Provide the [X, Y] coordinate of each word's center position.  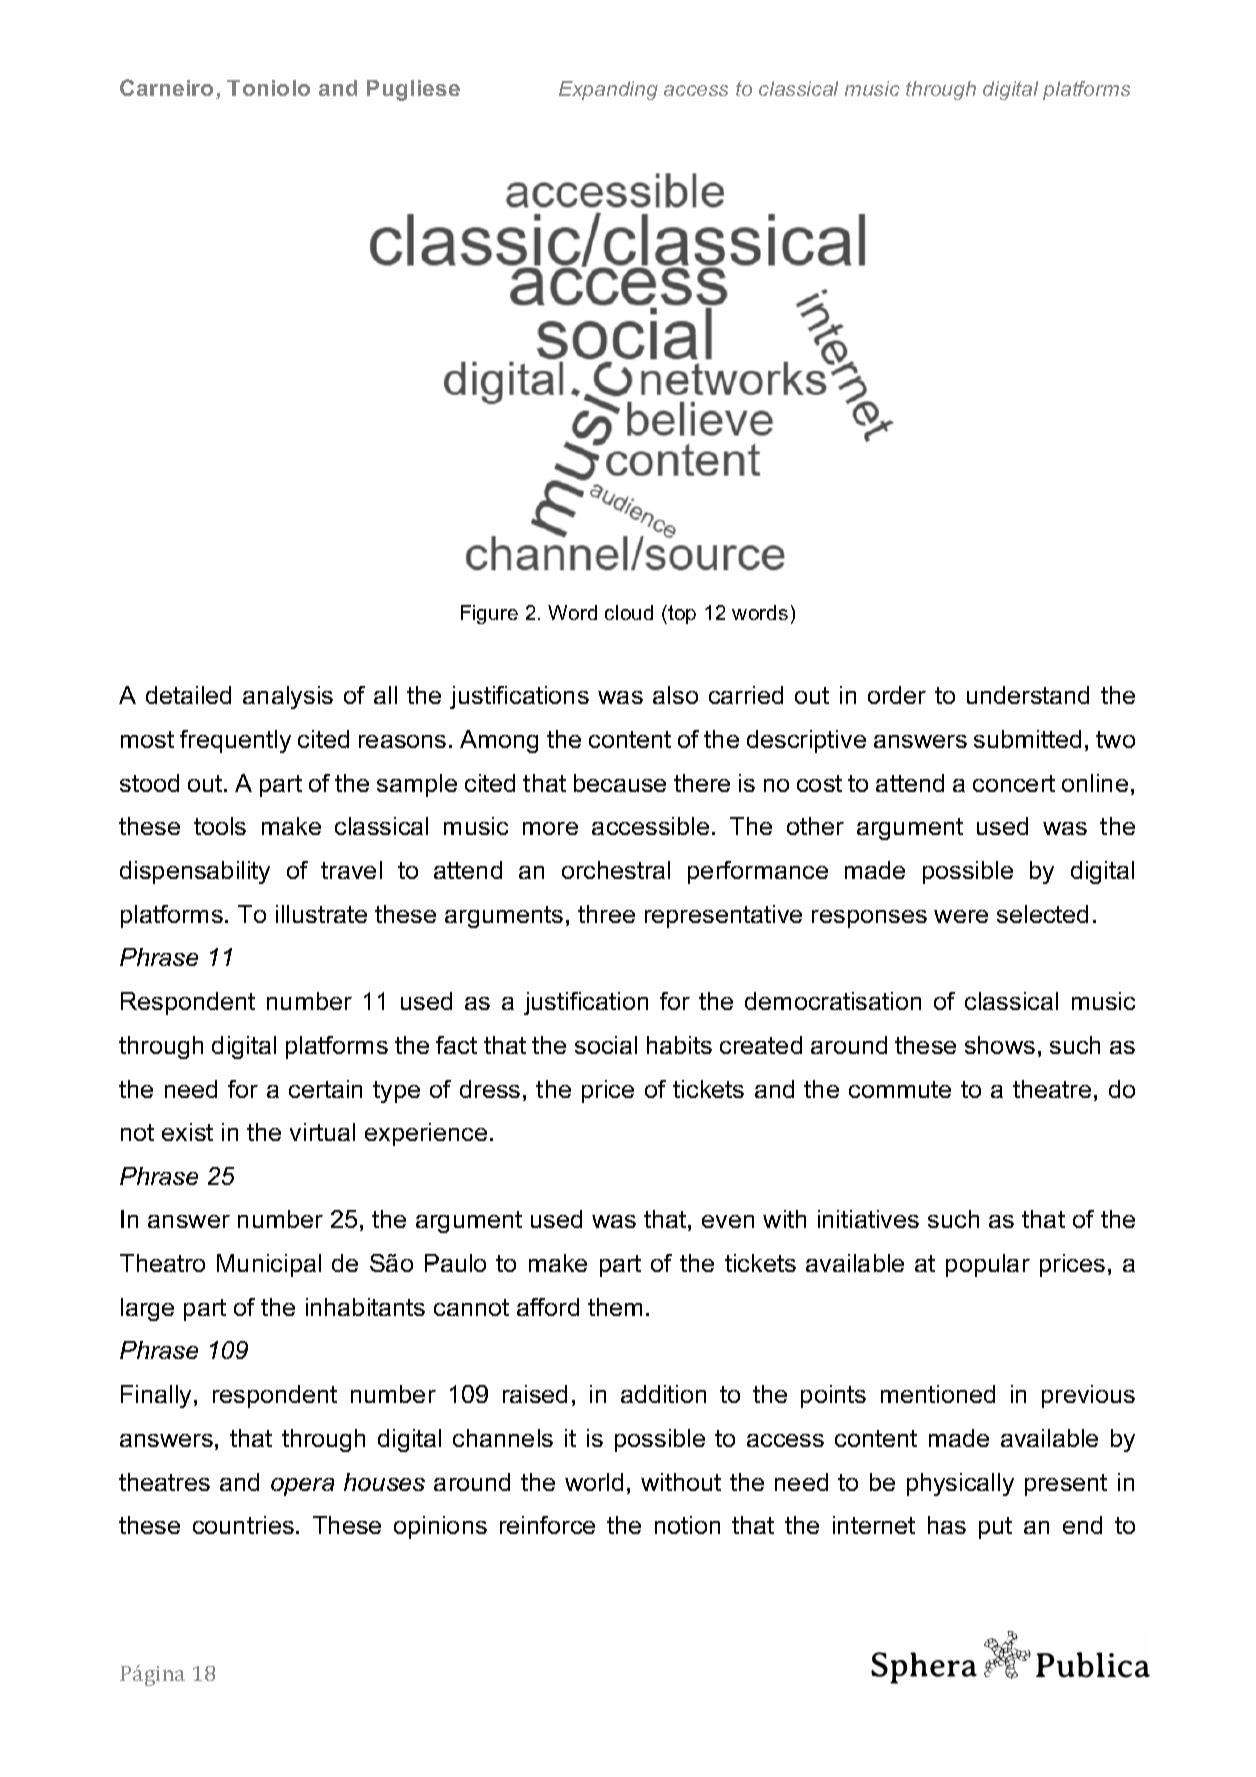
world [594, 1482]
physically [960, 1484]
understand [1028, 695]
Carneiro [166, 87]
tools [220, 826]
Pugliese [413, 90]
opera [302, 1487]
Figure [489, 614]
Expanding [608, 90]
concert [1014, 783]
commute [900, 1089]
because [620, 783]
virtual [322, 1132]
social [606, 1045]
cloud [629, 612]
